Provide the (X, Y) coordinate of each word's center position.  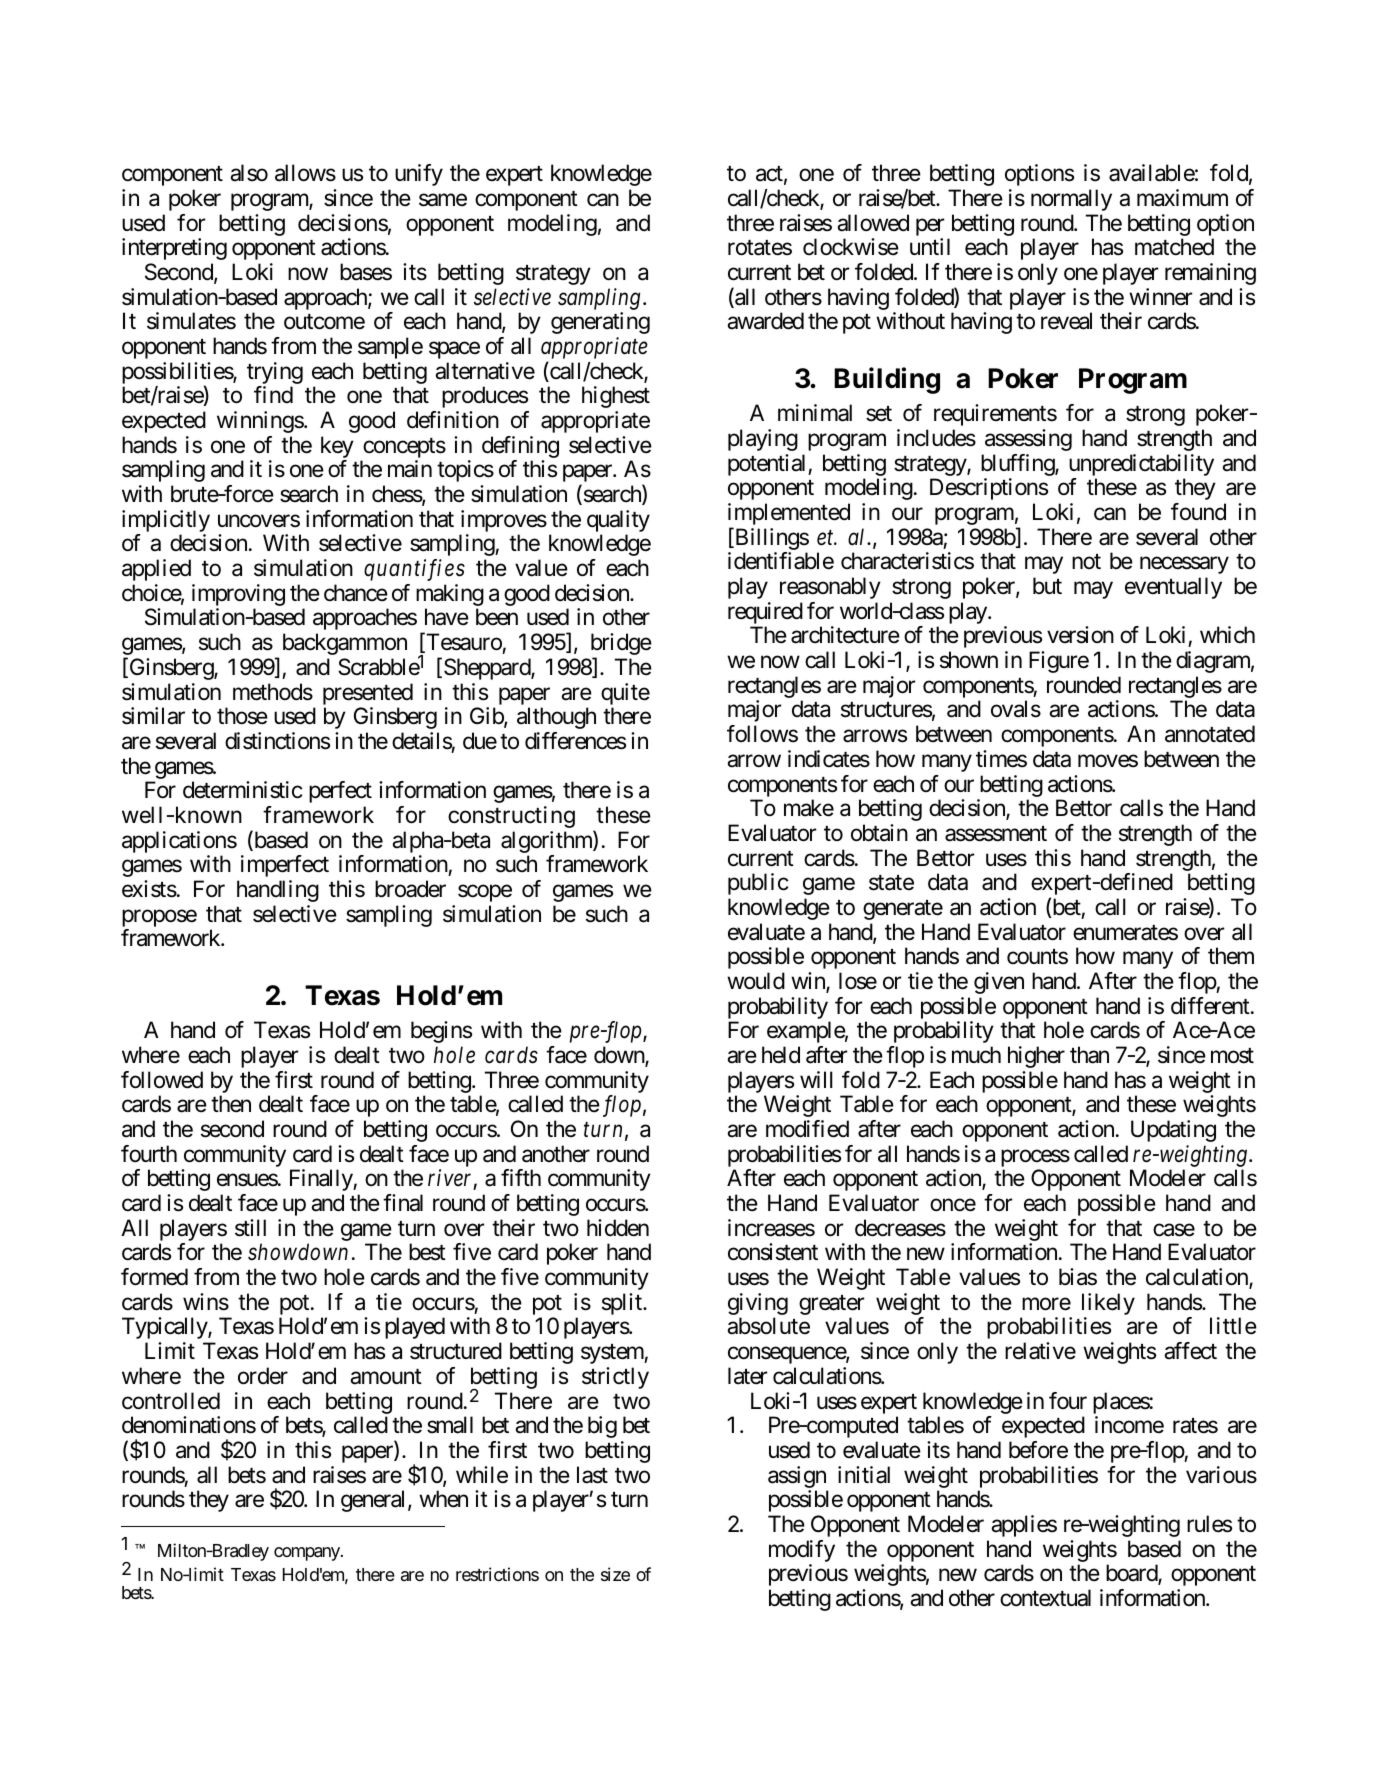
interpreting (174, 249)
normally (1071, 200)
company (308, 1554)
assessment (996, 834)
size (615, 1574)
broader (410, 889)
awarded (765, 321)
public (758, 884)
